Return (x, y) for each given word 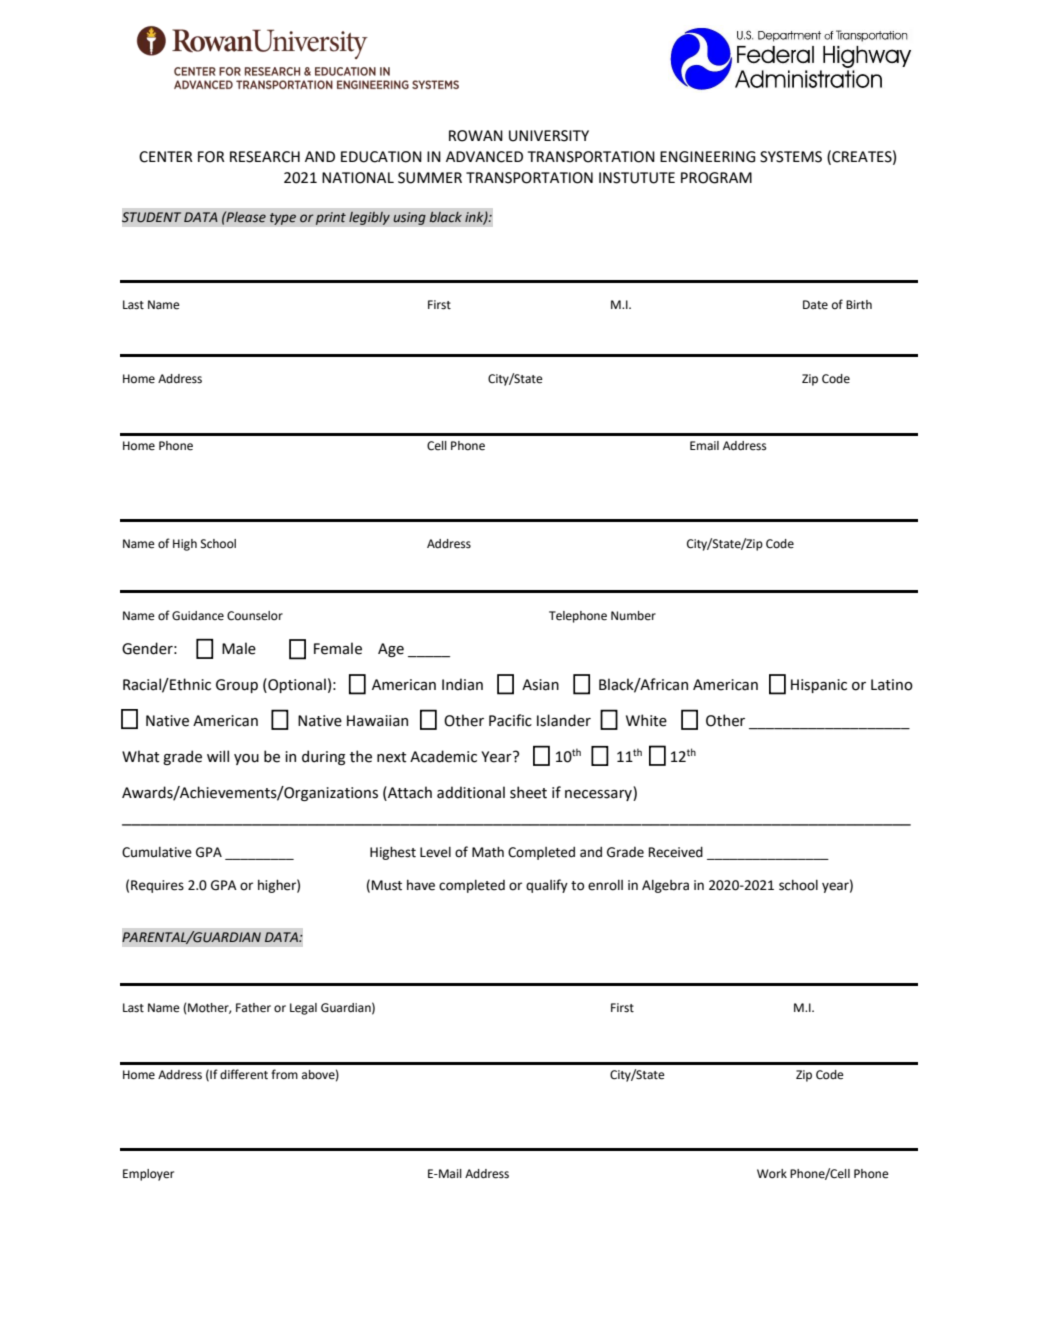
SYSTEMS (791, 157)
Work (772, 1174)
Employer (148, 1175)
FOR (211, 157)
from (284, 1074)
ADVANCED (484, 157)
